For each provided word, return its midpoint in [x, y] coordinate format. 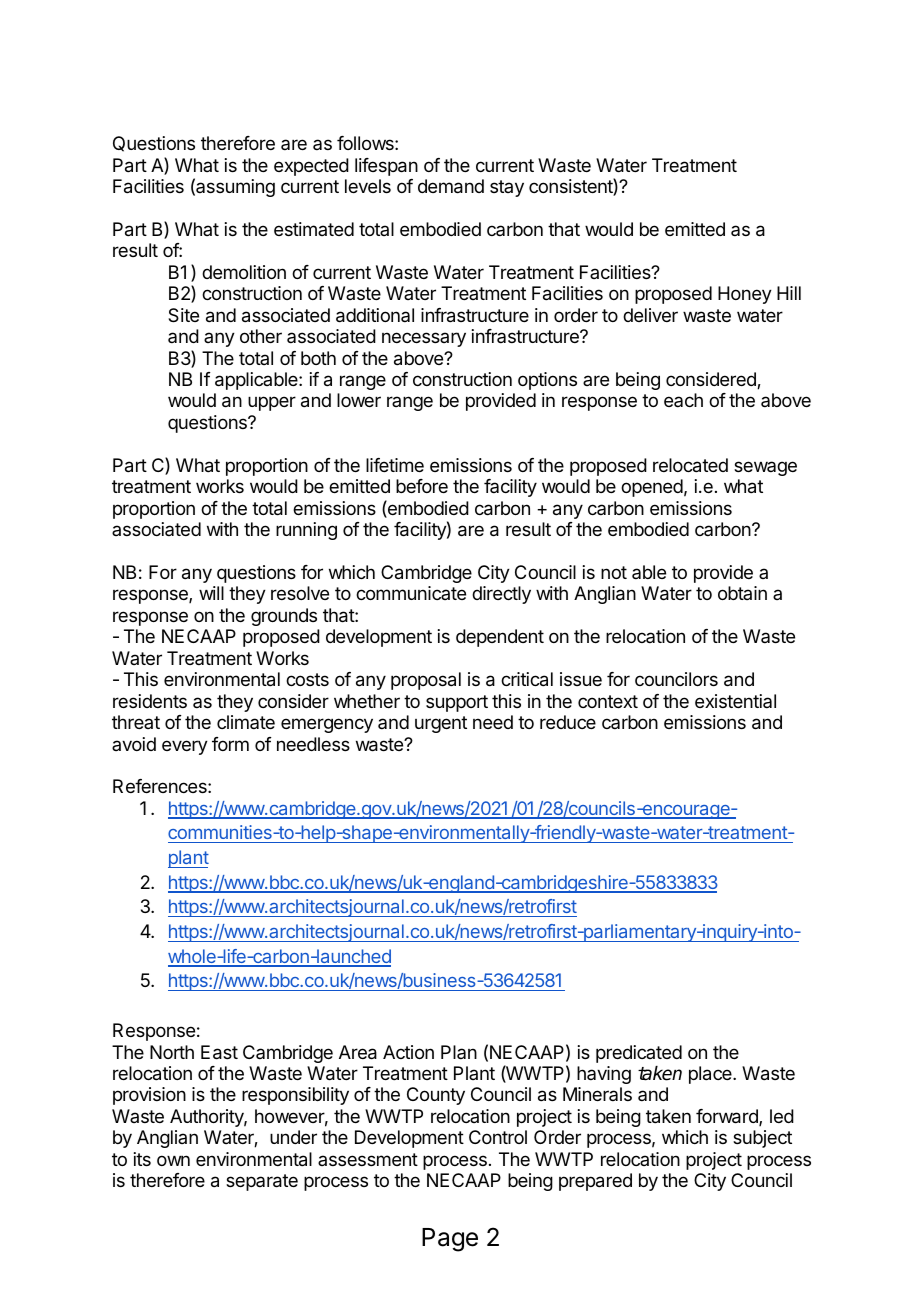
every [185, 747]
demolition [244, 272]
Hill [789, 293]
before [422, 486]
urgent [441, 724]
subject [762, 1139]
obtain [742, 593]
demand [451, 186]
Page [450, 1240]
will [211, 593]
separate [262, 1182]
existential [735, 701]
